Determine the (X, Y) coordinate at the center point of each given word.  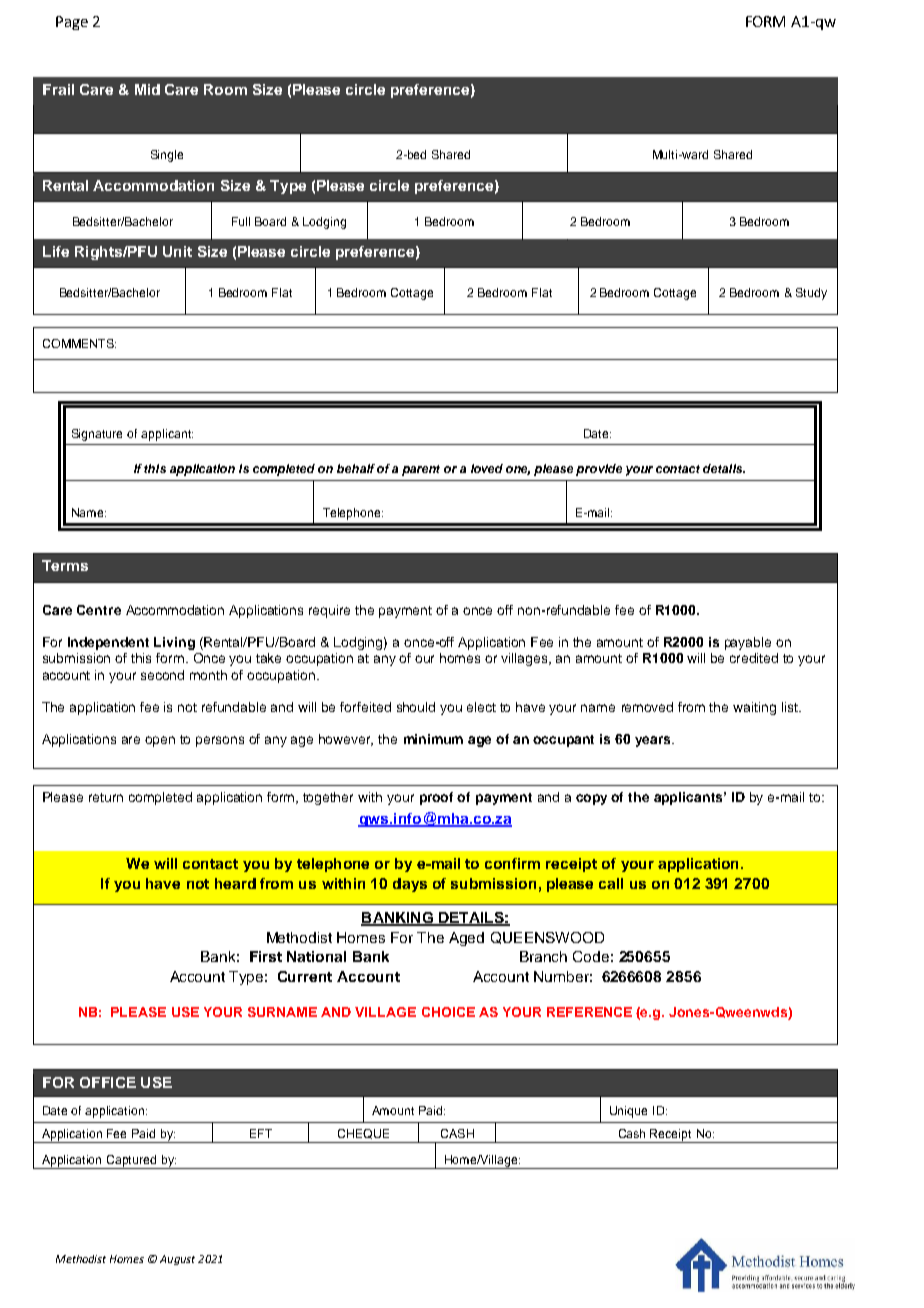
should (416, 707)
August (177, 1260)
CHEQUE (363, 1134)
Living (174, 643)
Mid (147, 89)
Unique (628, 1112)
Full (241, 221)
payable (748, 643)
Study (811, 294)
